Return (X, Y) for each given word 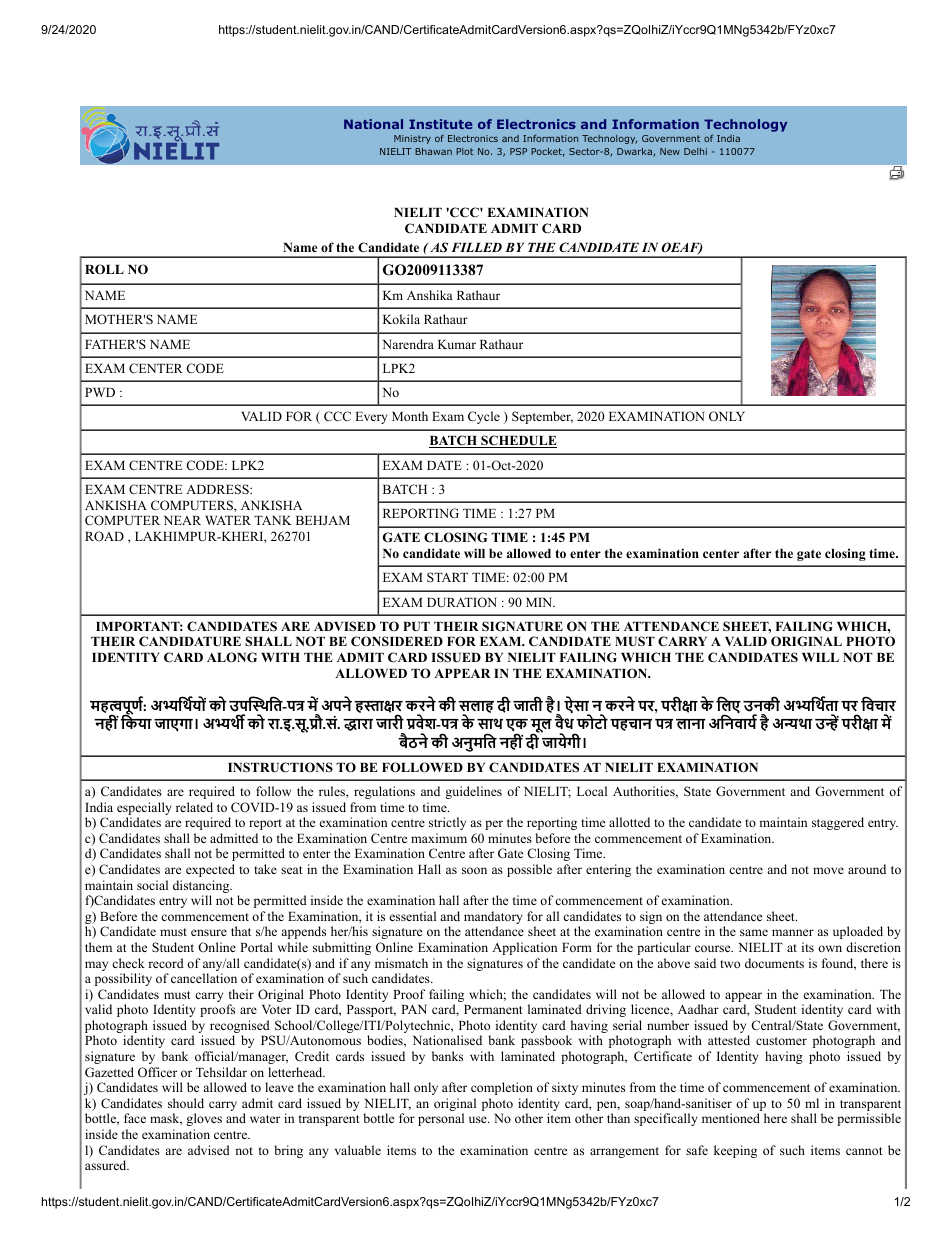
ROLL (104, 269)
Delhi (695, 151)
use (479, 1119)
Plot (464, 151)
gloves (204, 1119)
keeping (735, 1151)
